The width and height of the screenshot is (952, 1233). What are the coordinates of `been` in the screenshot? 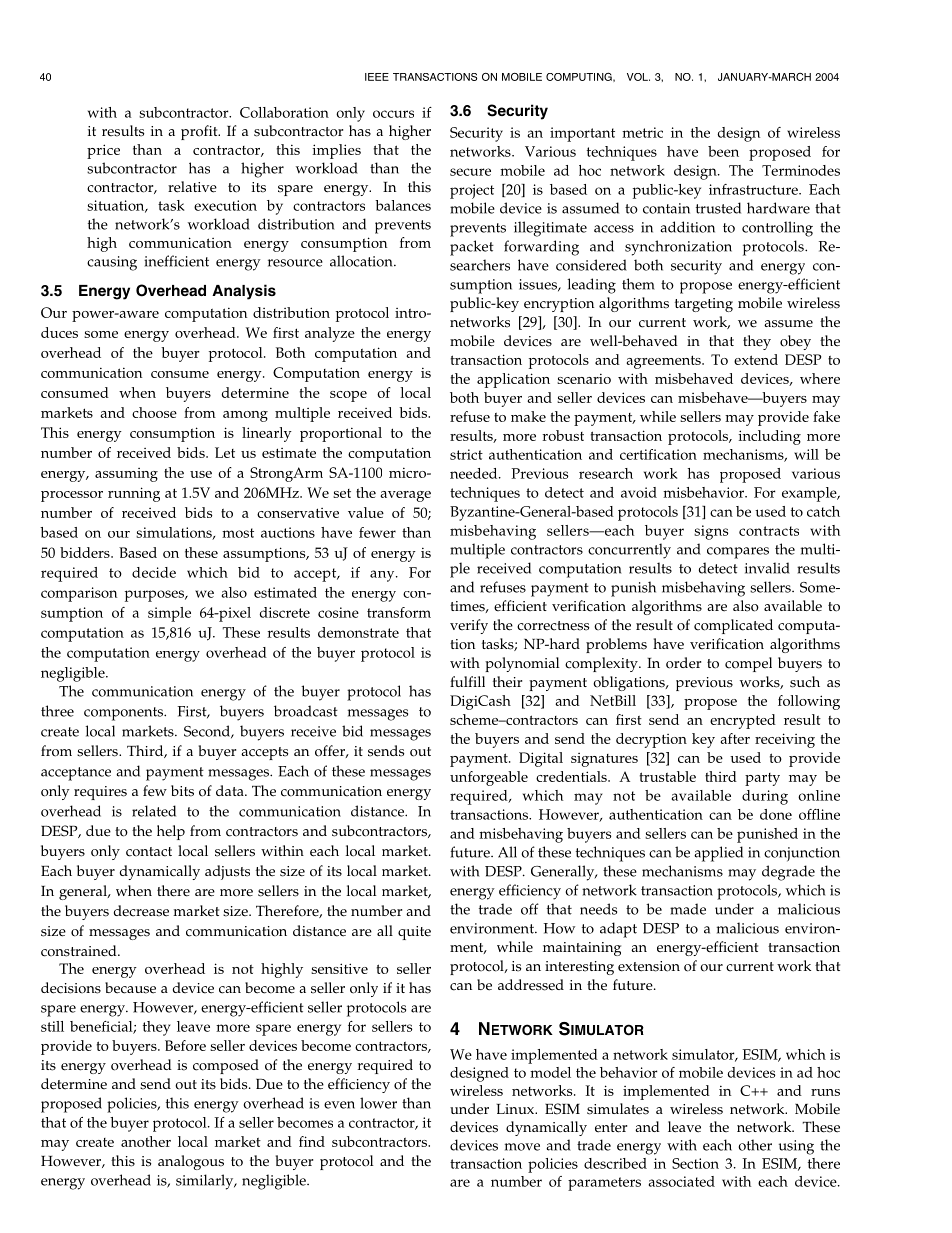 It's located at (723, 151).
